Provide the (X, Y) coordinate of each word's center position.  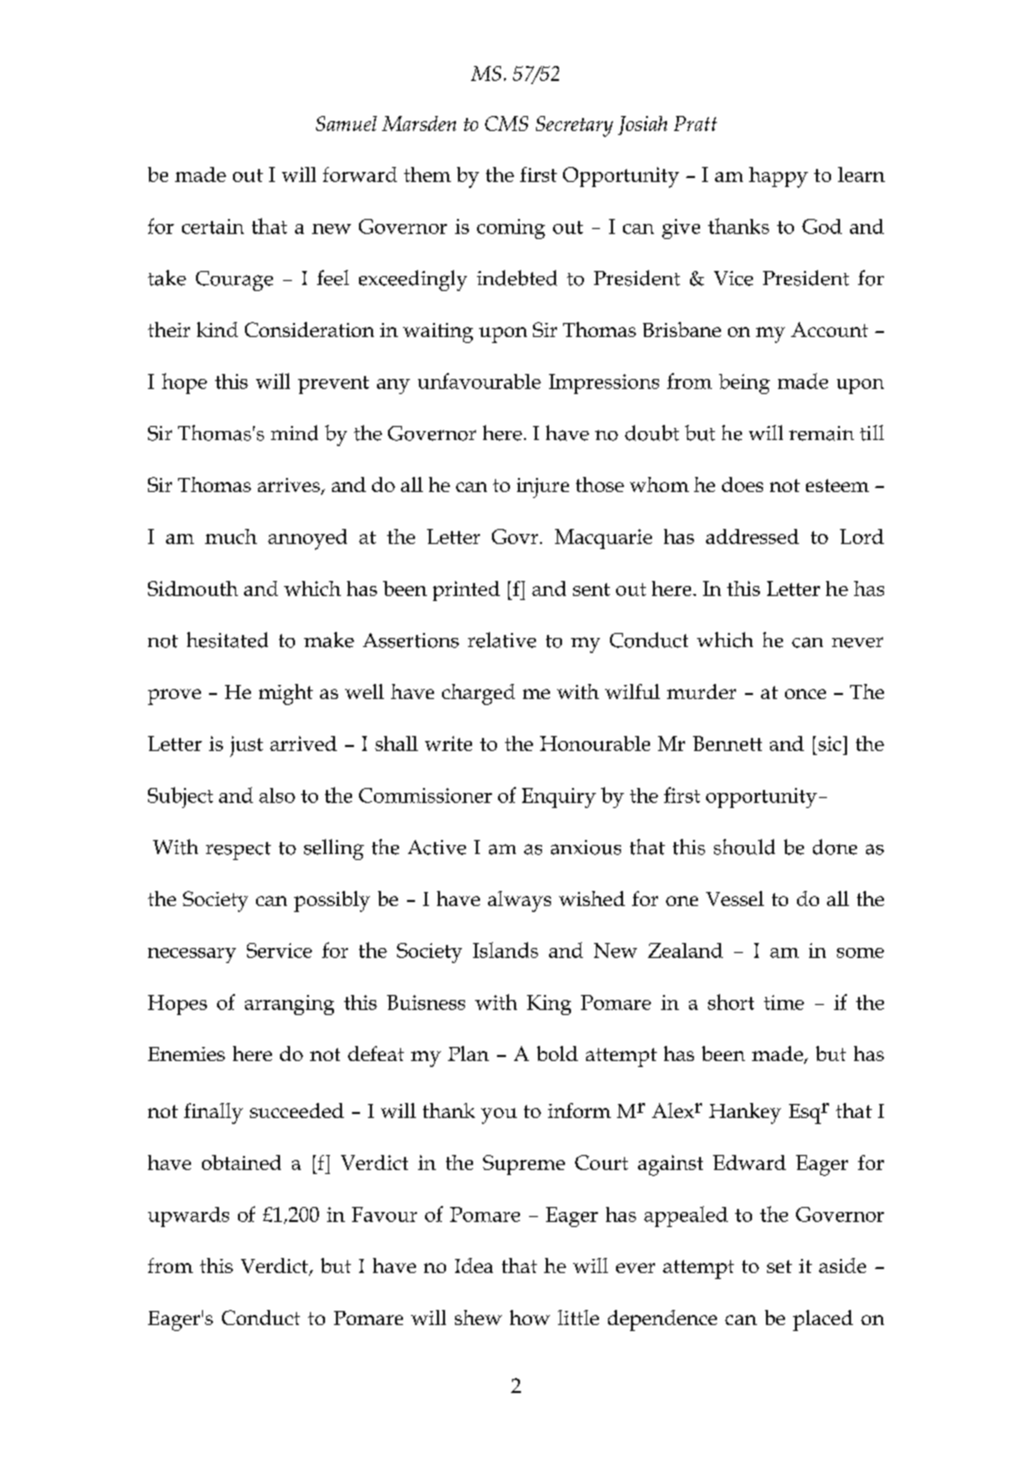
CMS (506, 123)
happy (778, 177)
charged (478, 694)
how (530, 1317)
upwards (188, 1217)
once (805, 694)
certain (213, 226)
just (246, 746)
